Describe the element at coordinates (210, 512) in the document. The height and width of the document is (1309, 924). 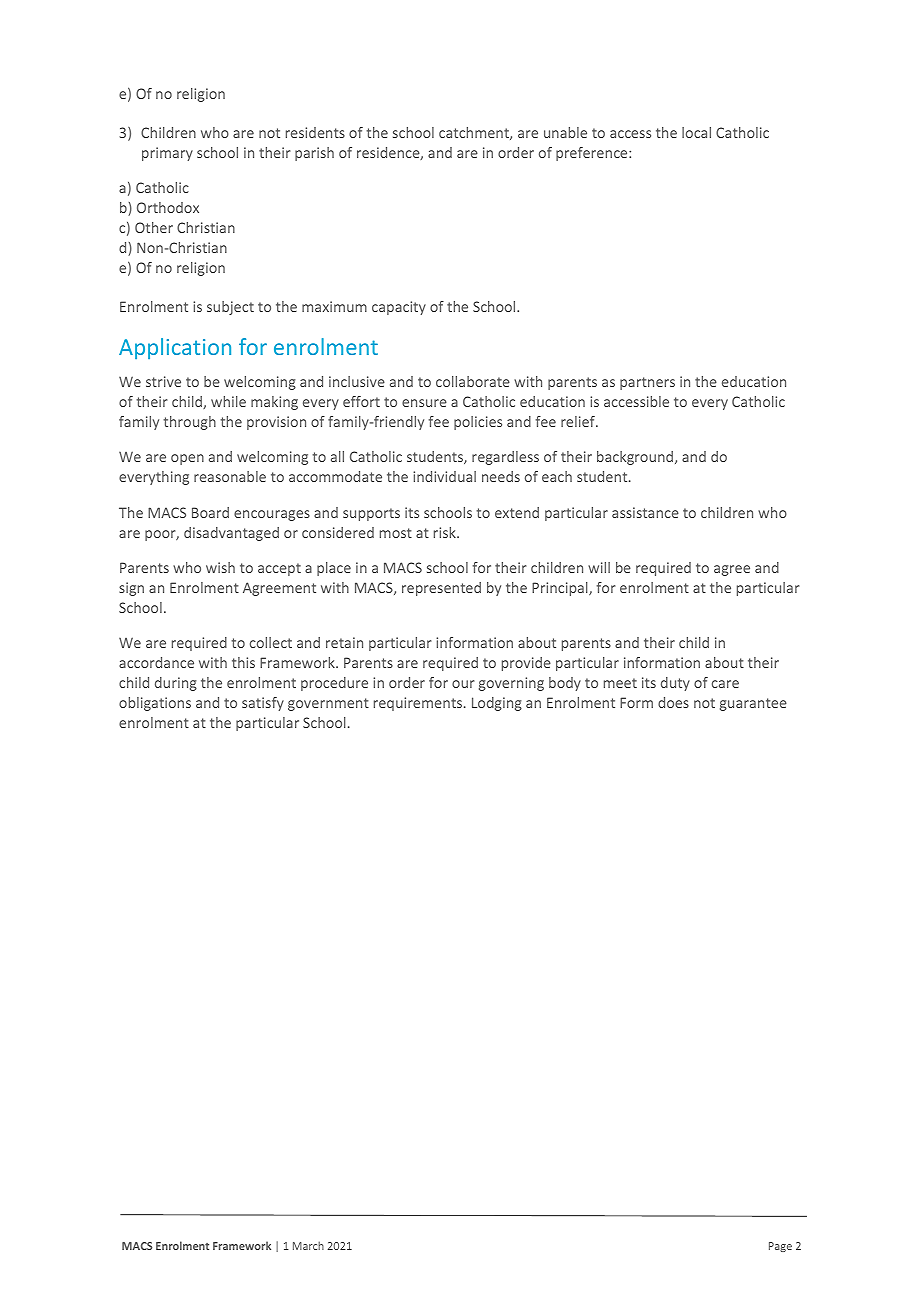
I see `Board` at that location.
